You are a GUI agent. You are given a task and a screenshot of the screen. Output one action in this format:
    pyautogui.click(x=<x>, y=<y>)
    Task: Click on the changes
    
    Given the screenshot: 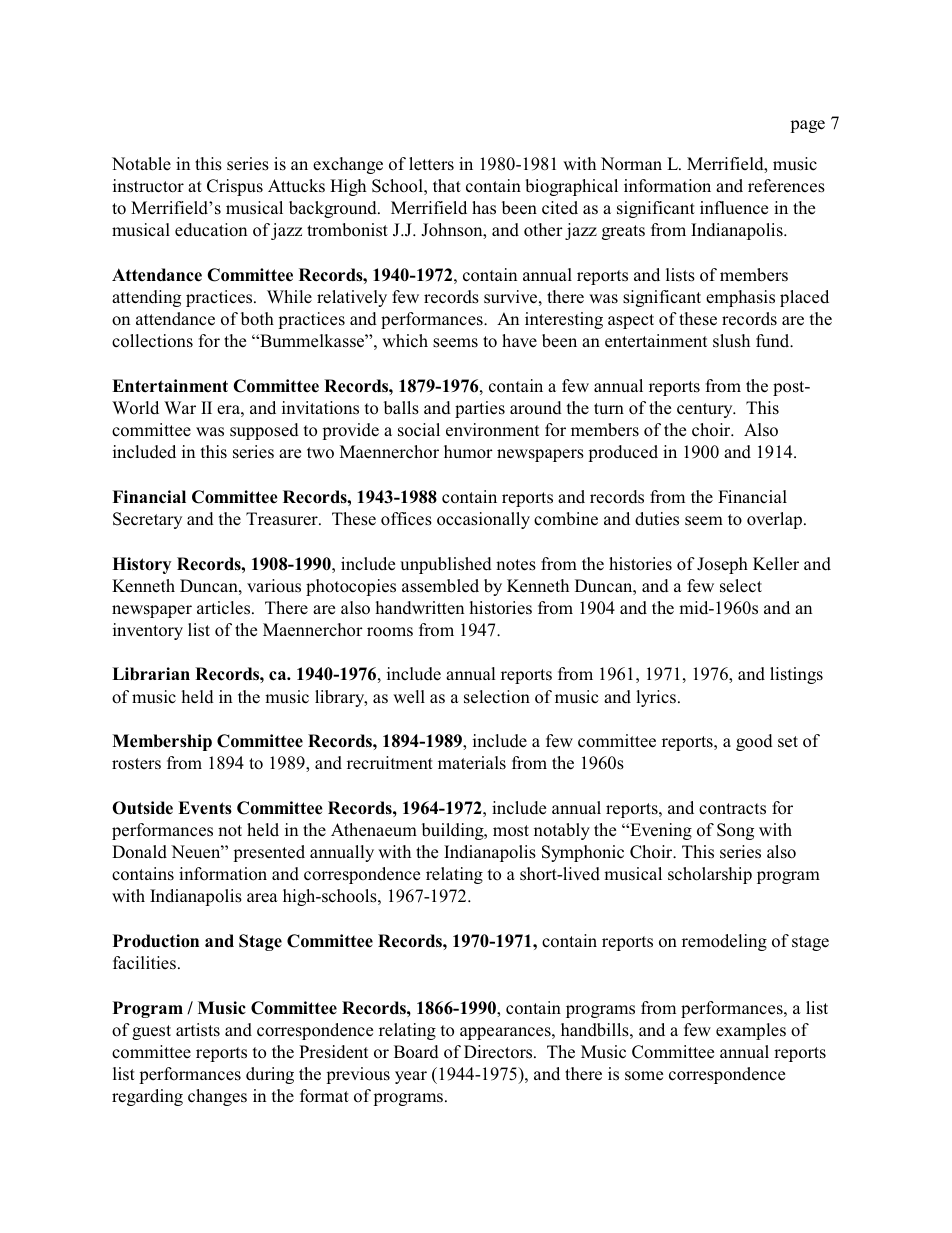 What is the action you would take?
    pyautogui.click(x=217, y=1097)
